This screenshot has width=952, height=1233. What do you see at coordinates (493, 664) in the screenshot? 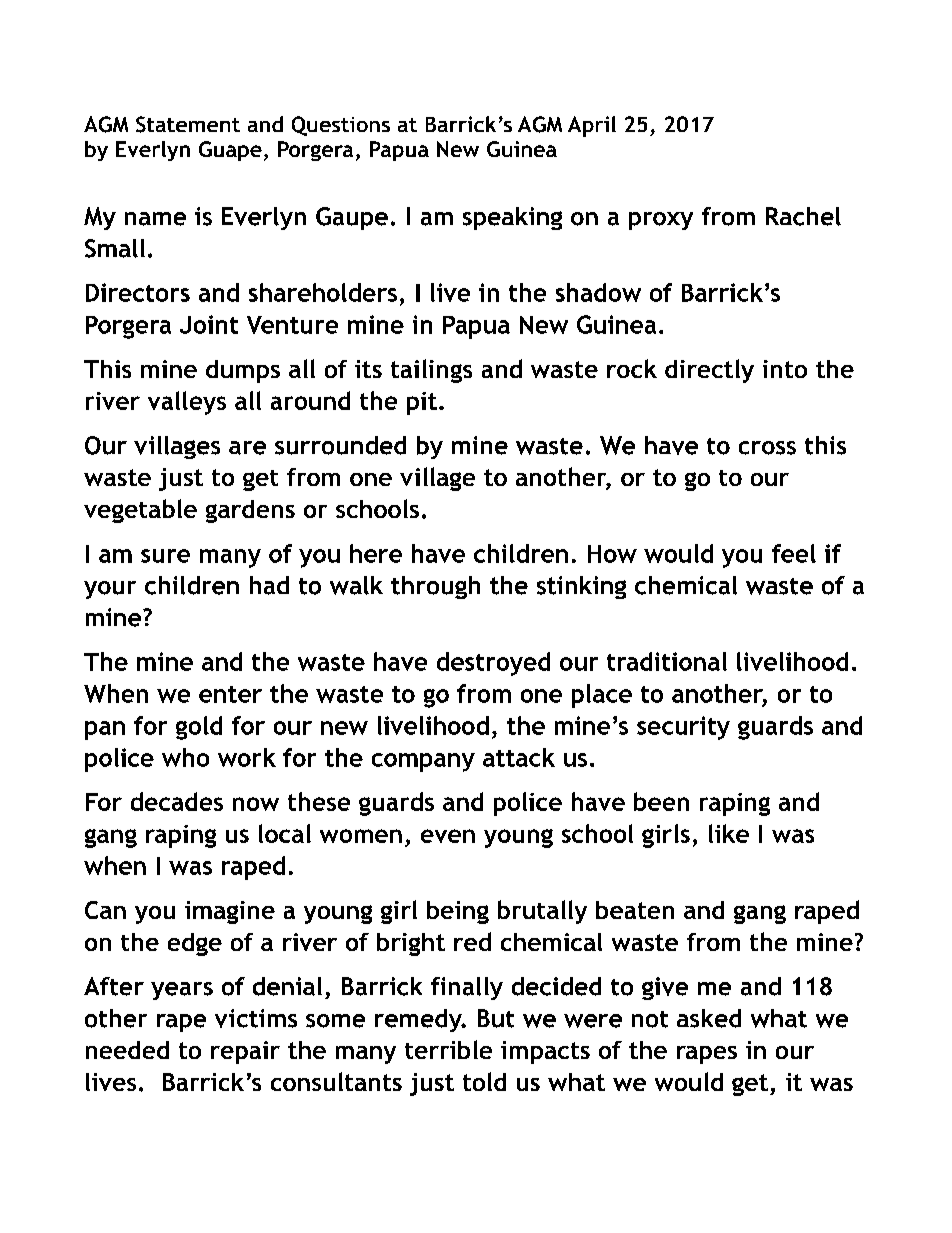
I see `destroyed` at bounding box center [493, 664].
